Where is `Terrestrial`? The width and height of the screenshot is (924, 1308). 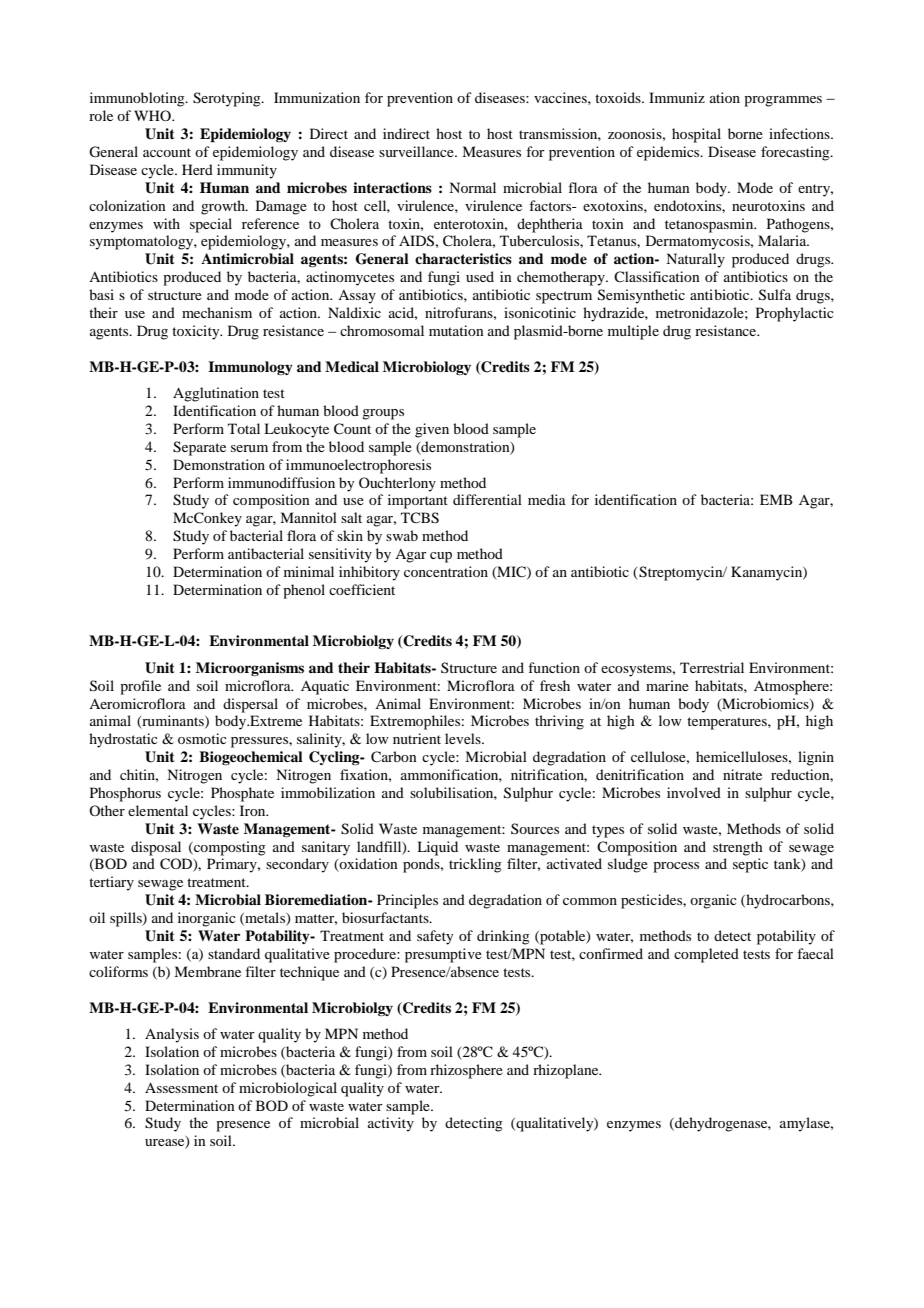 Terrestrial is located at coordinates (712, 667).
